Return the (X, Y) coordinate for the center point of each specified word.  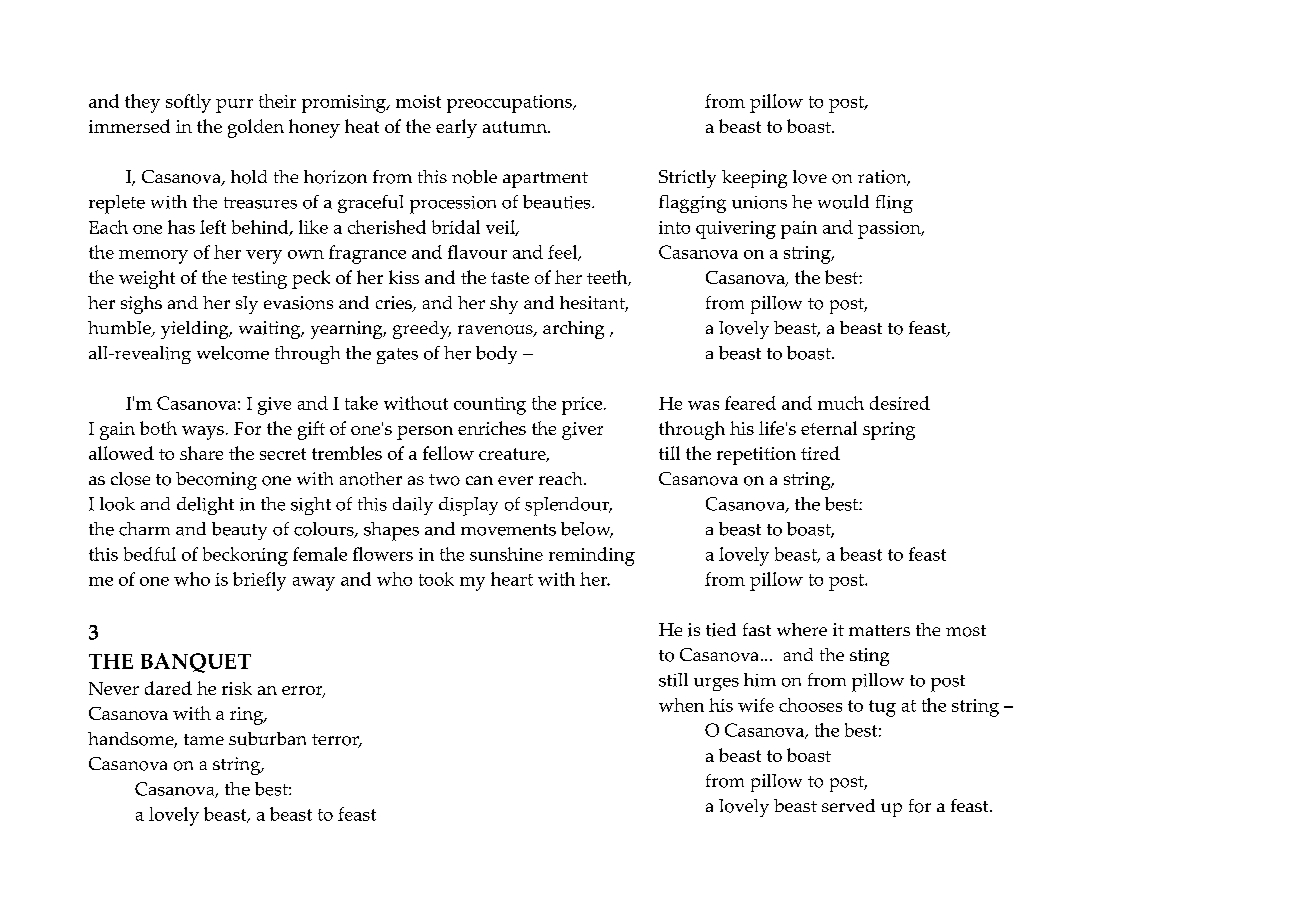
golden (256, 128)
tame (204, 739)
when (681, 705)
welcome (233, 353)
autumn (516, 127)
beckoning (245, 556)
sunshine (506, 554)
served (848, 805)
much (841, 403)
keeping (754, 179)
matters (879, 630)
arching (573, 330)
